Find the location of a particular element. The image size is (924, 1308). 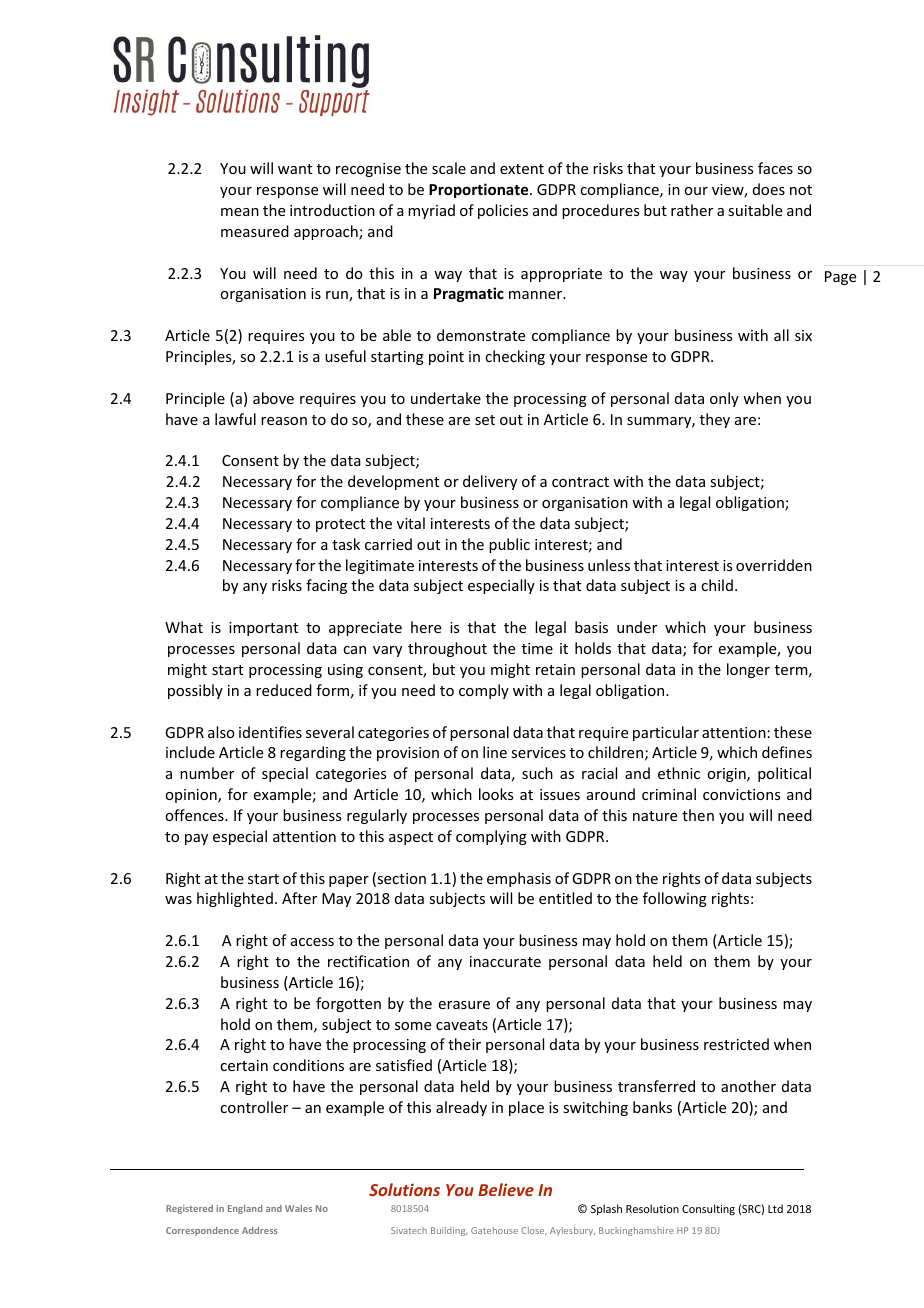

inaccurate is located at coordinates (505, 961).
